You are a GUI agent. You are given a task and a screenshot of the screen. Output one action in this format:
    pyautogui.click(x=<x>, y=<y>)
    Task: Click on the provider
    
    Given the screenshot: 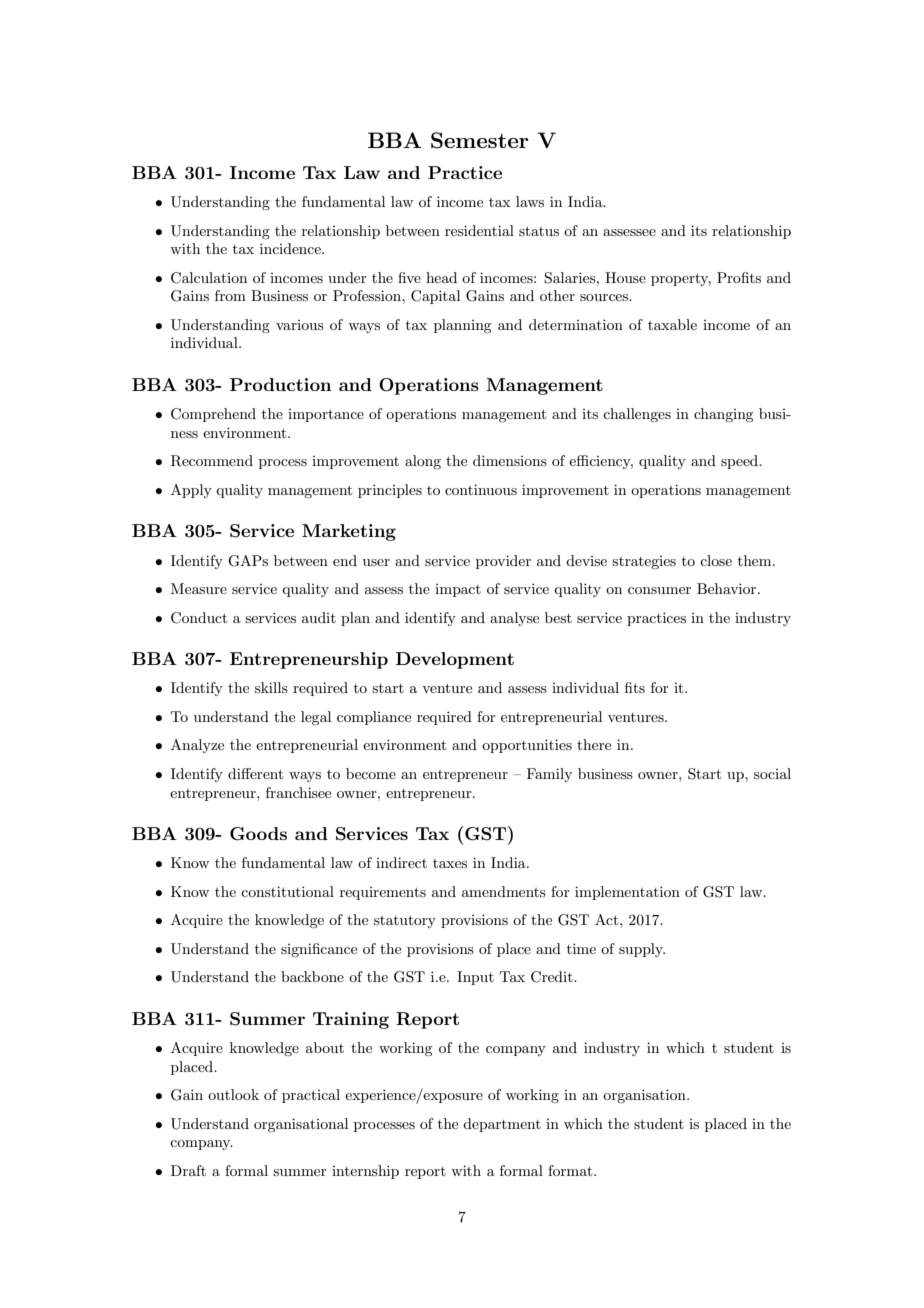 What is the action you would take?
    pyautogui.click(x=503, y=562)
